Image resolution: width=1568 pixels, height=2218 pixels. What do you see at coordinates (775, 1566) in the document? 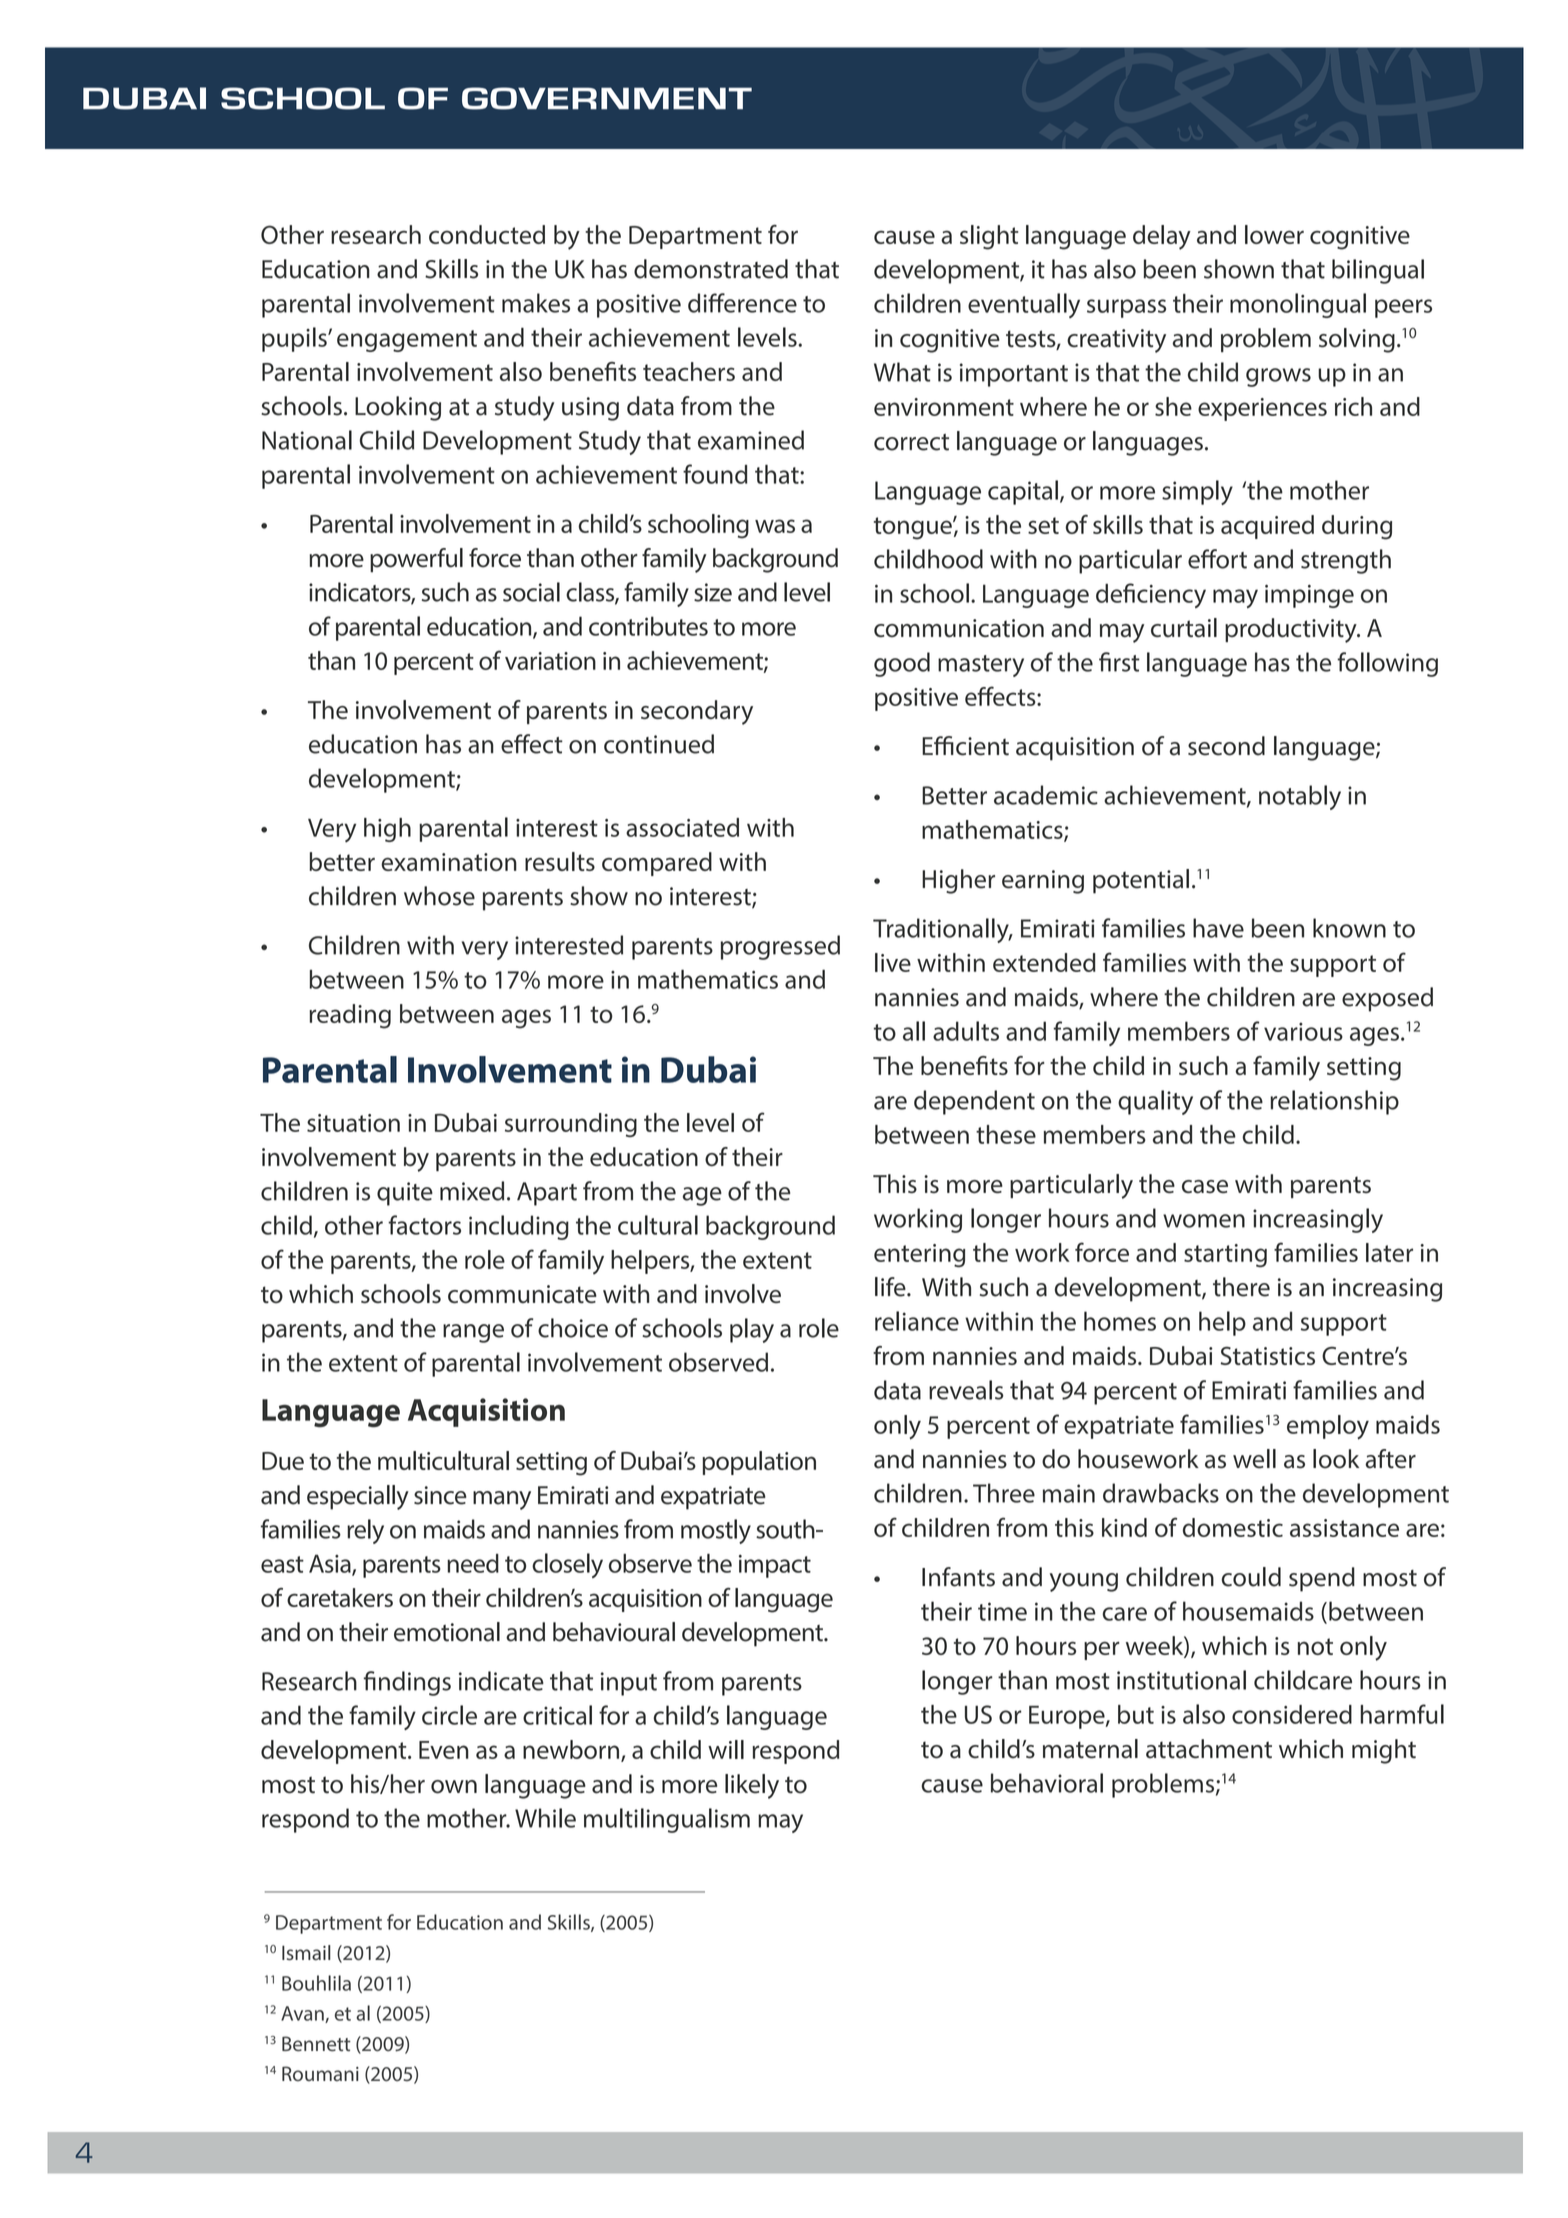
I see `impact` at bounding box center [775, 1566].
